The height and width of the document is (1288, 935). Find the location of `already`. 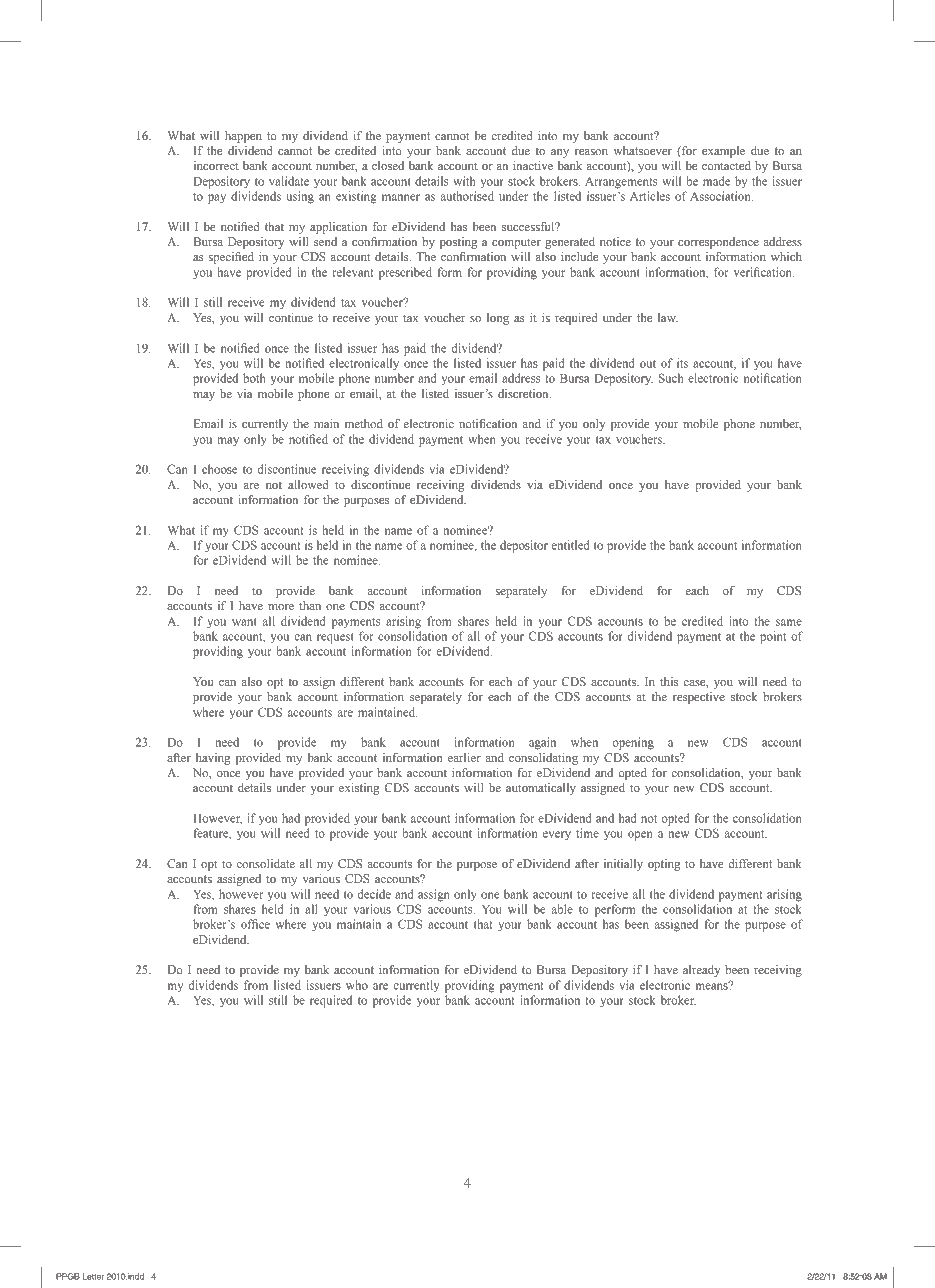

already is located at coordinates (701, 971).
